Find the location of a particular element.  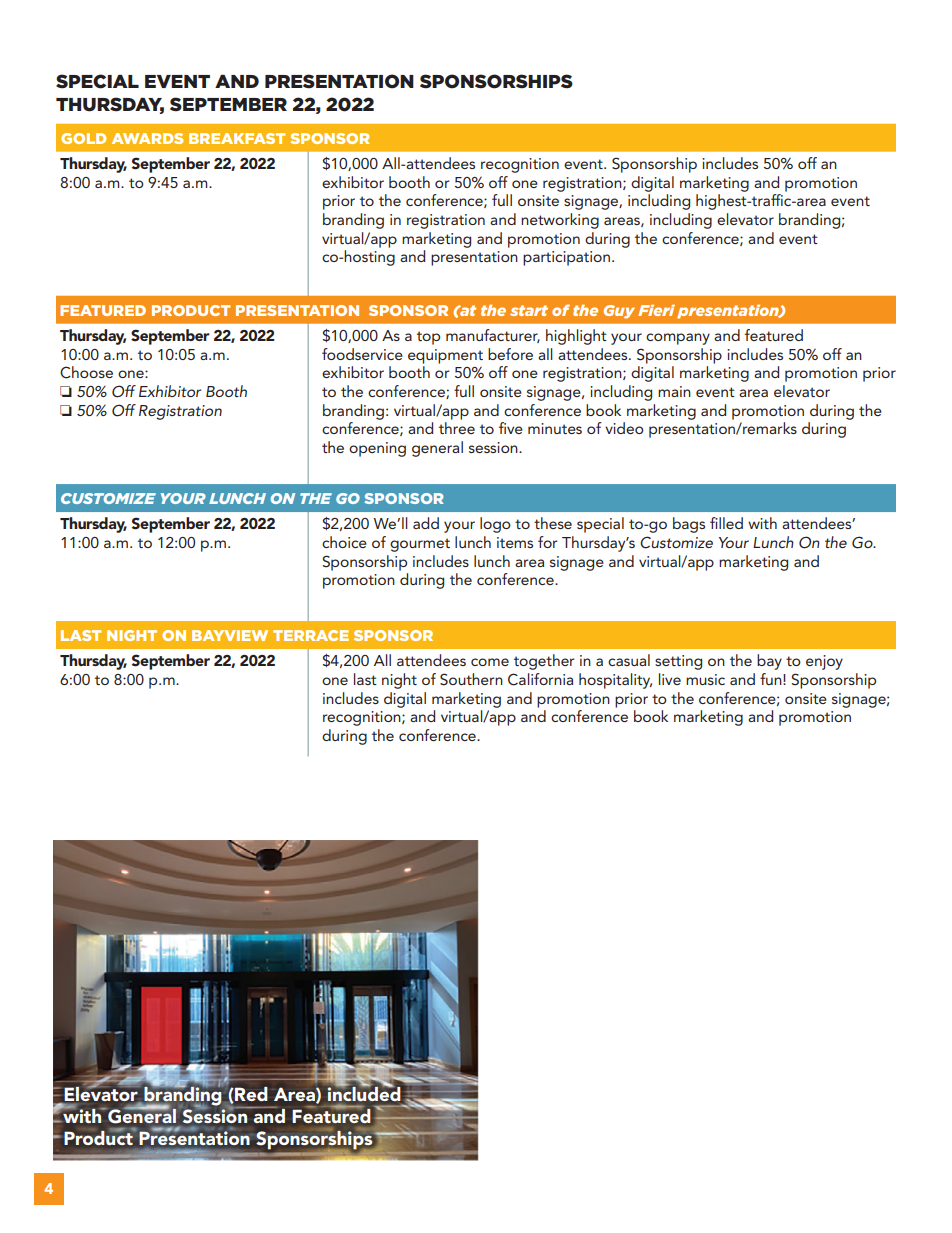

main is located at coordinates (674, 391).
